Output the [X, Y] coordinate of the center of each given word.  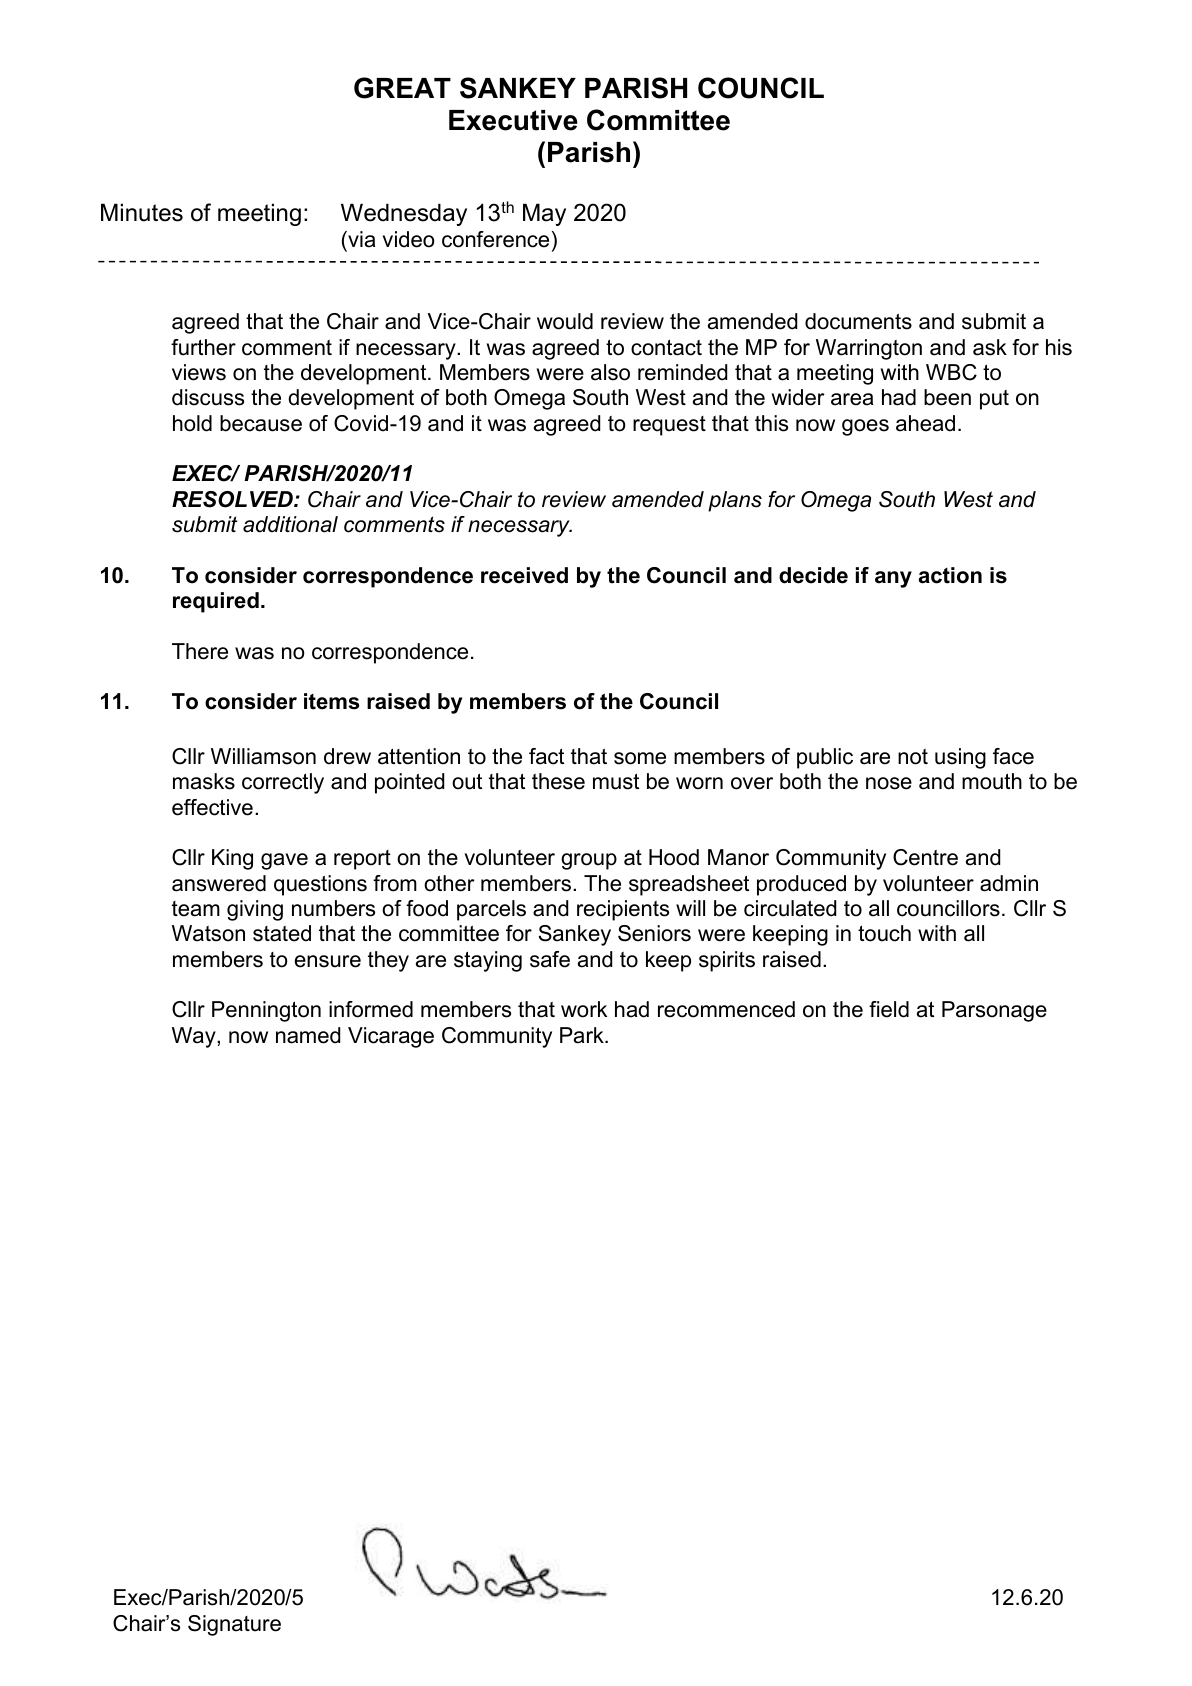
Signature [234, 1625]
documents [858, 321]
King [232, 859]
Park [583, 1035]
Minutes [142, 212]
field [889, 1009]
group [589, 861]
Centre [925, 857]
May [544, 214]
